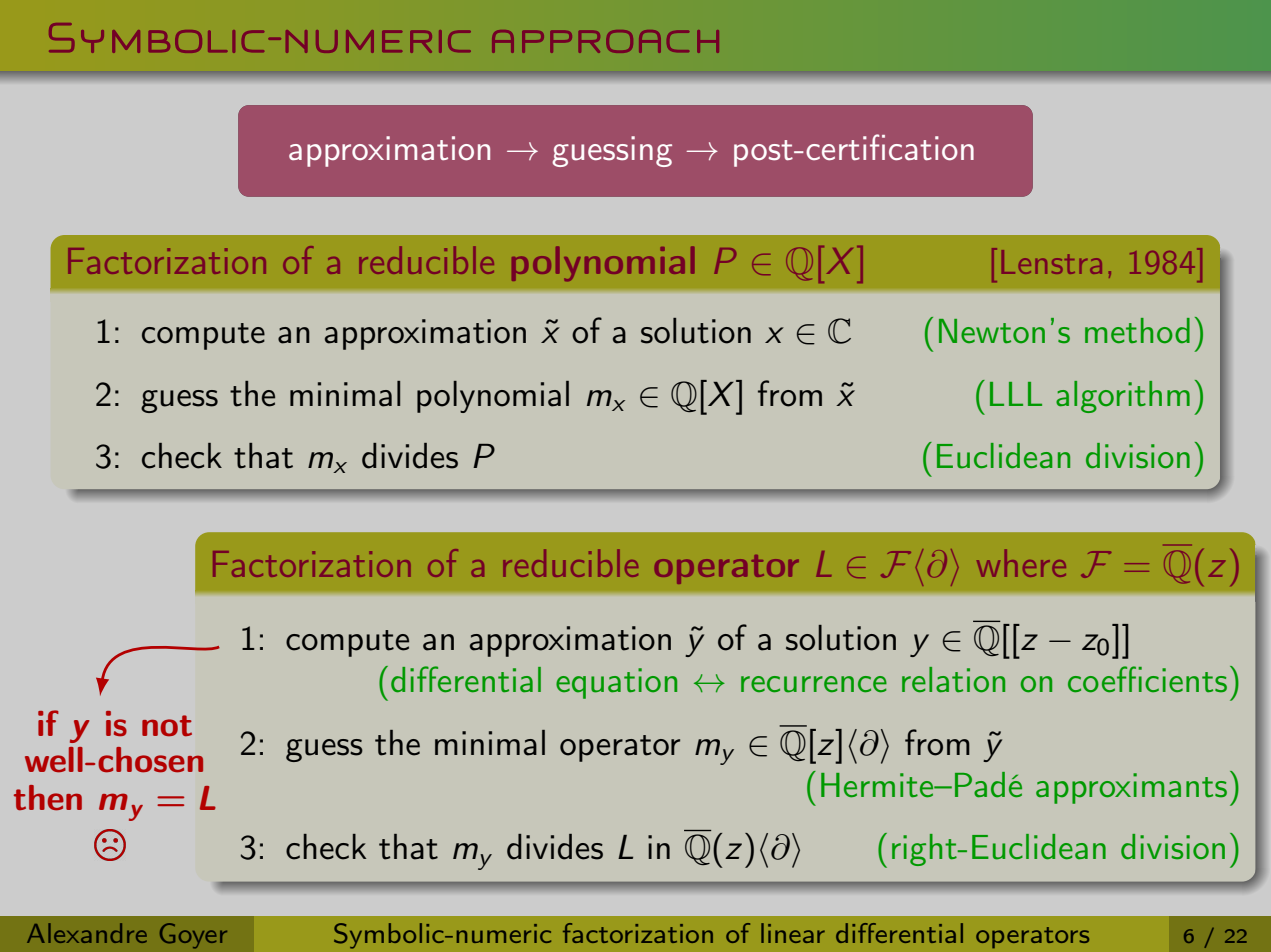  I want to click on Goyer, so click(193, 936).
